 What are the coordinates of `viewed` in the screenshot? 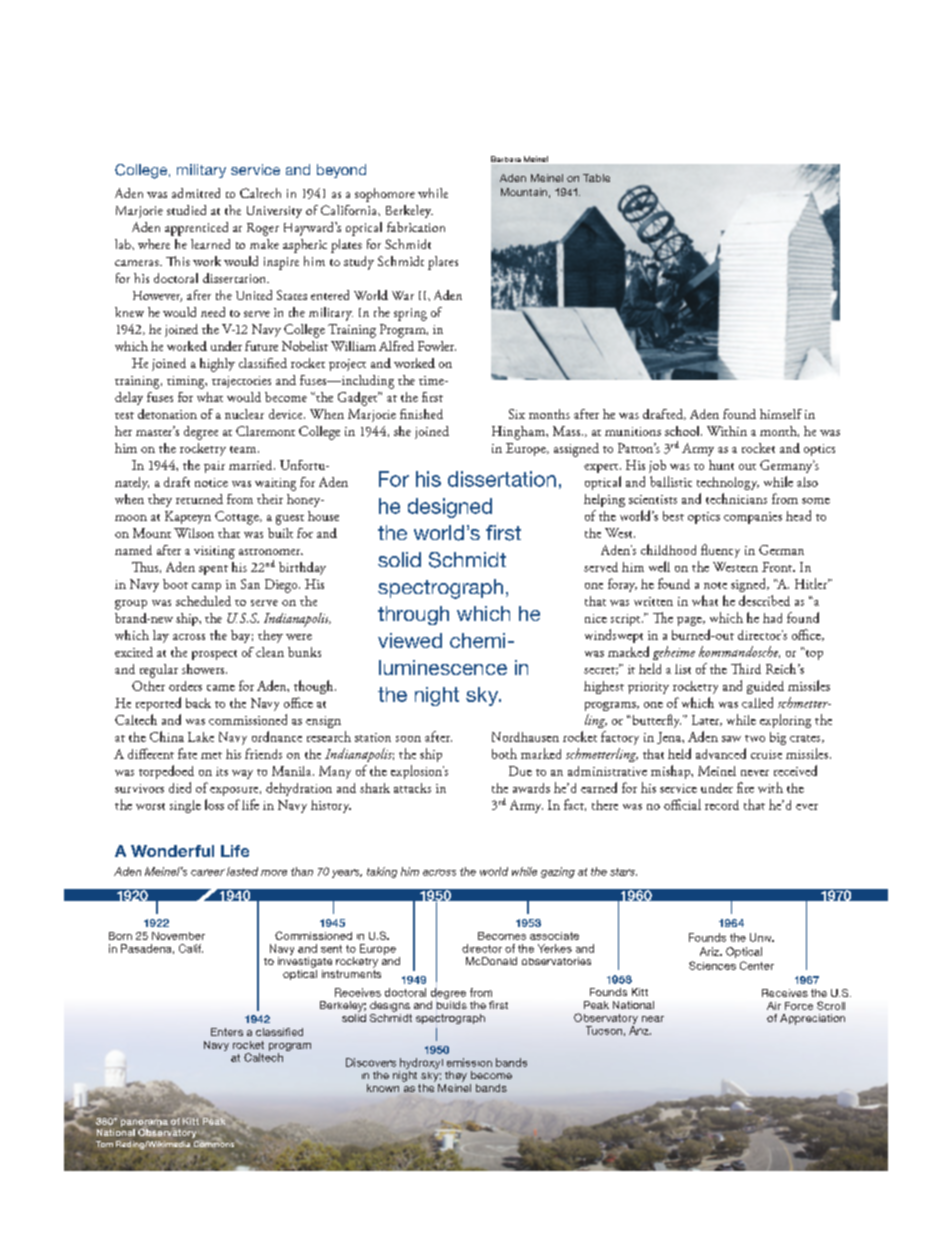 It's located at (410, 640).
